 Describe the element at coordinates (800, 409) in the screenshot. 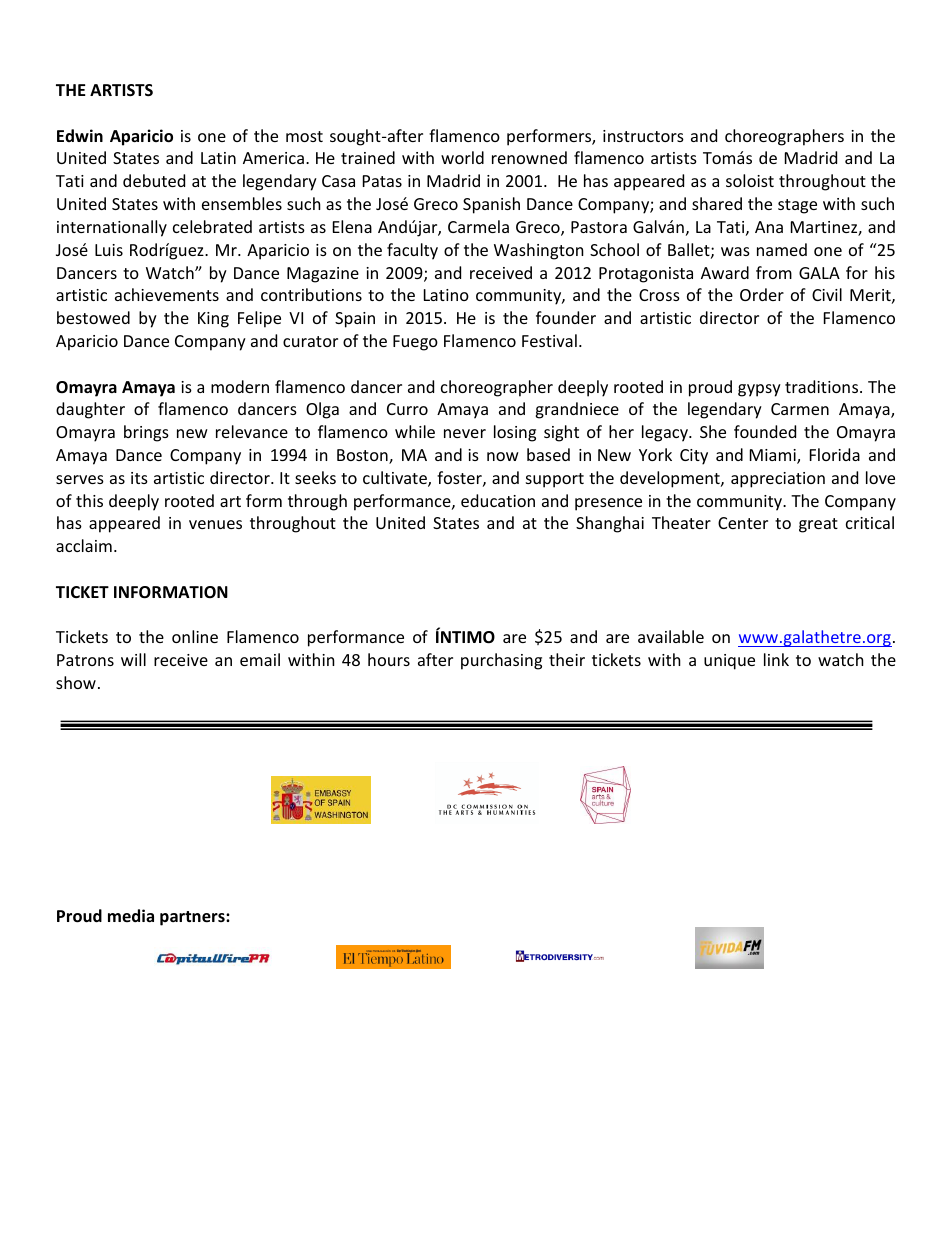

I see `Carmen` at that location.
